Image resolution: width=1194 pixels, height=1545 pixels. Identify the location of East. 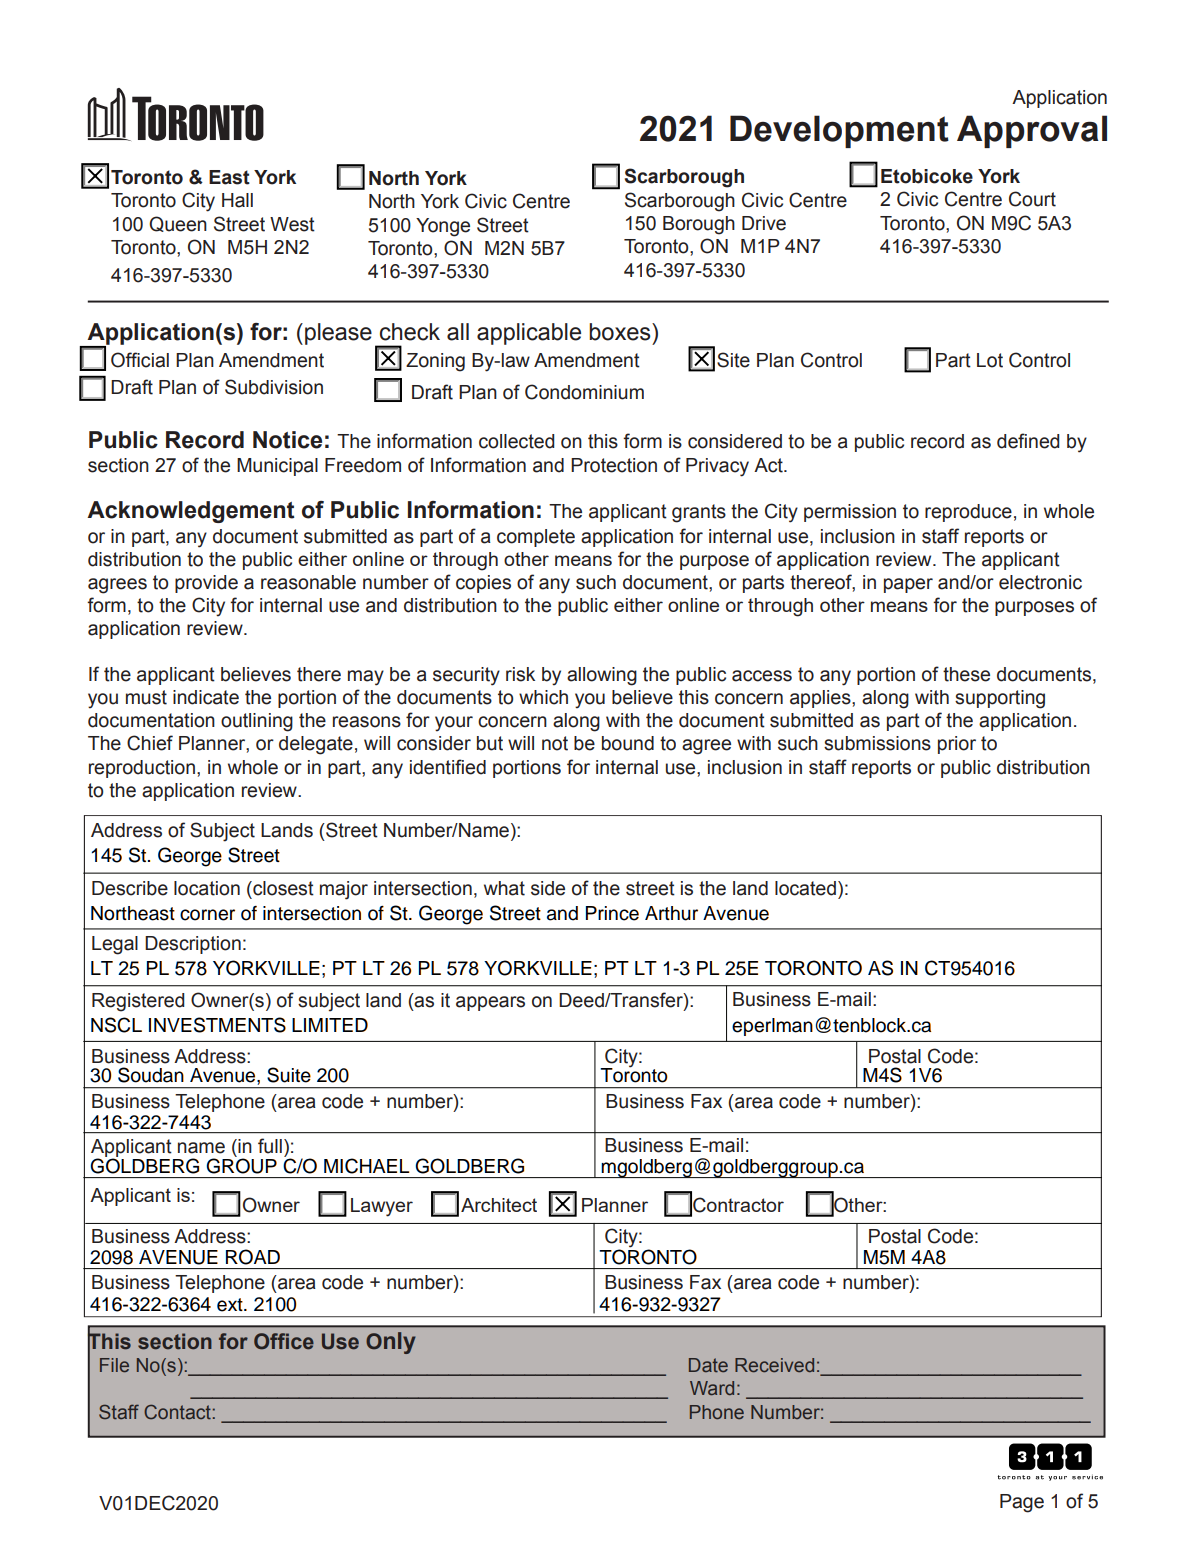
(229, 177).
